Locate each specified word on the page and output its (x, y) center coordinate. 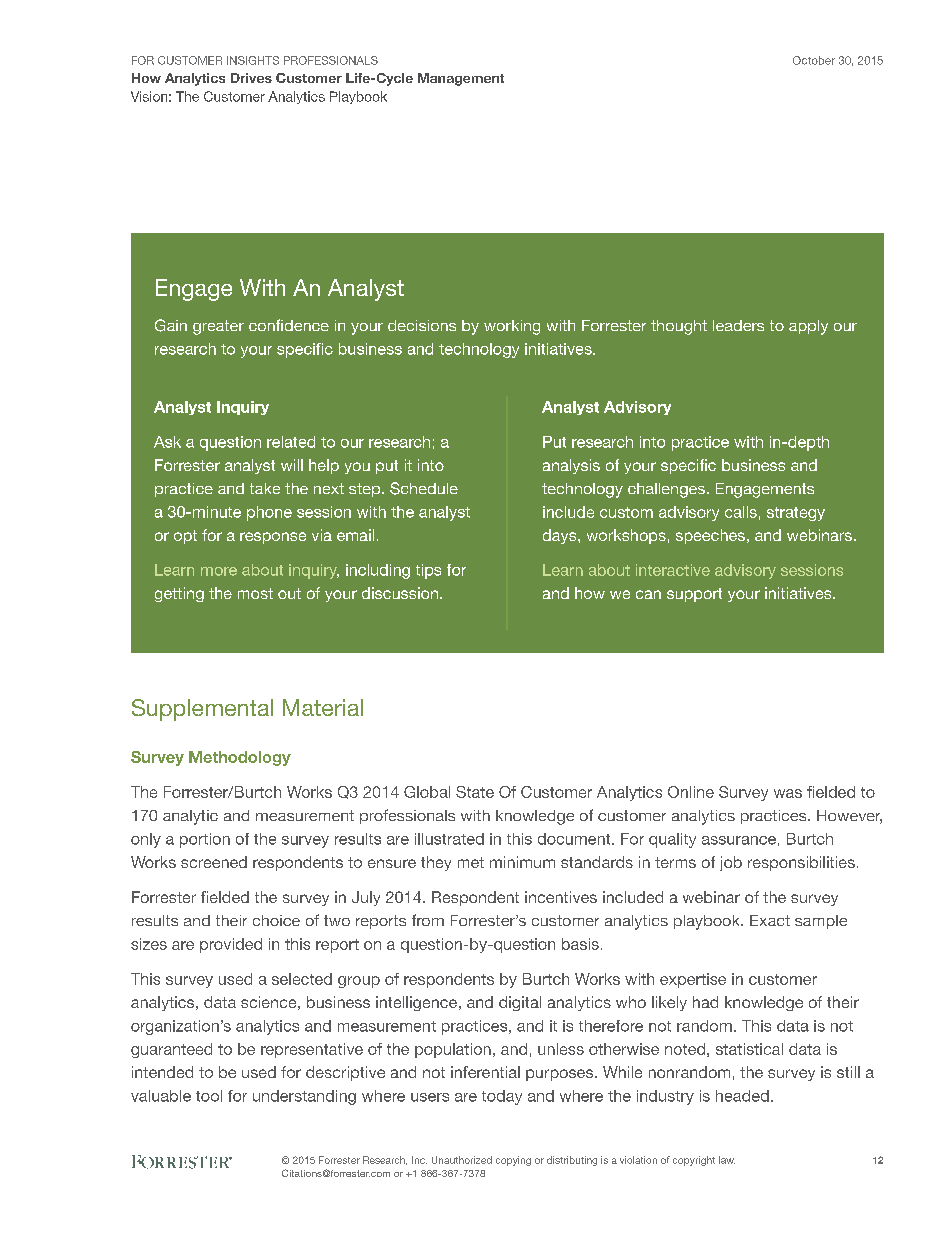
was (788, 793)
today (502, 1097)
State (475, 792)
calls (741, 512)
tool (209, 1096)
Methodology (240, 758)
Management (461, 79)
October (814, 60)
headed (742, 1096)
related (291, 442)
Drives (251, 78)
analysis (571, 466)
